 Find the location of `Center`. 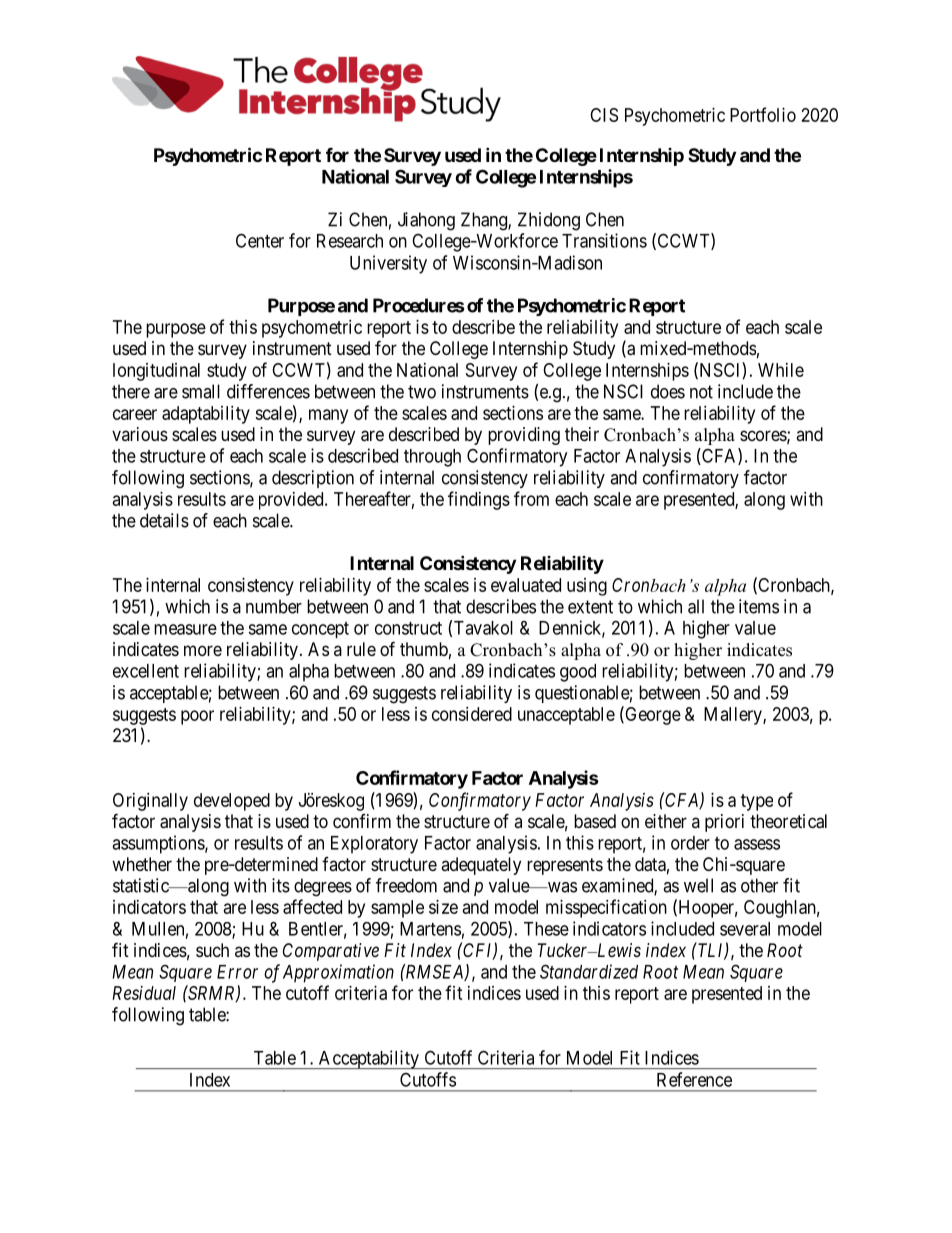

Center is located at coordinates (260, 240).
